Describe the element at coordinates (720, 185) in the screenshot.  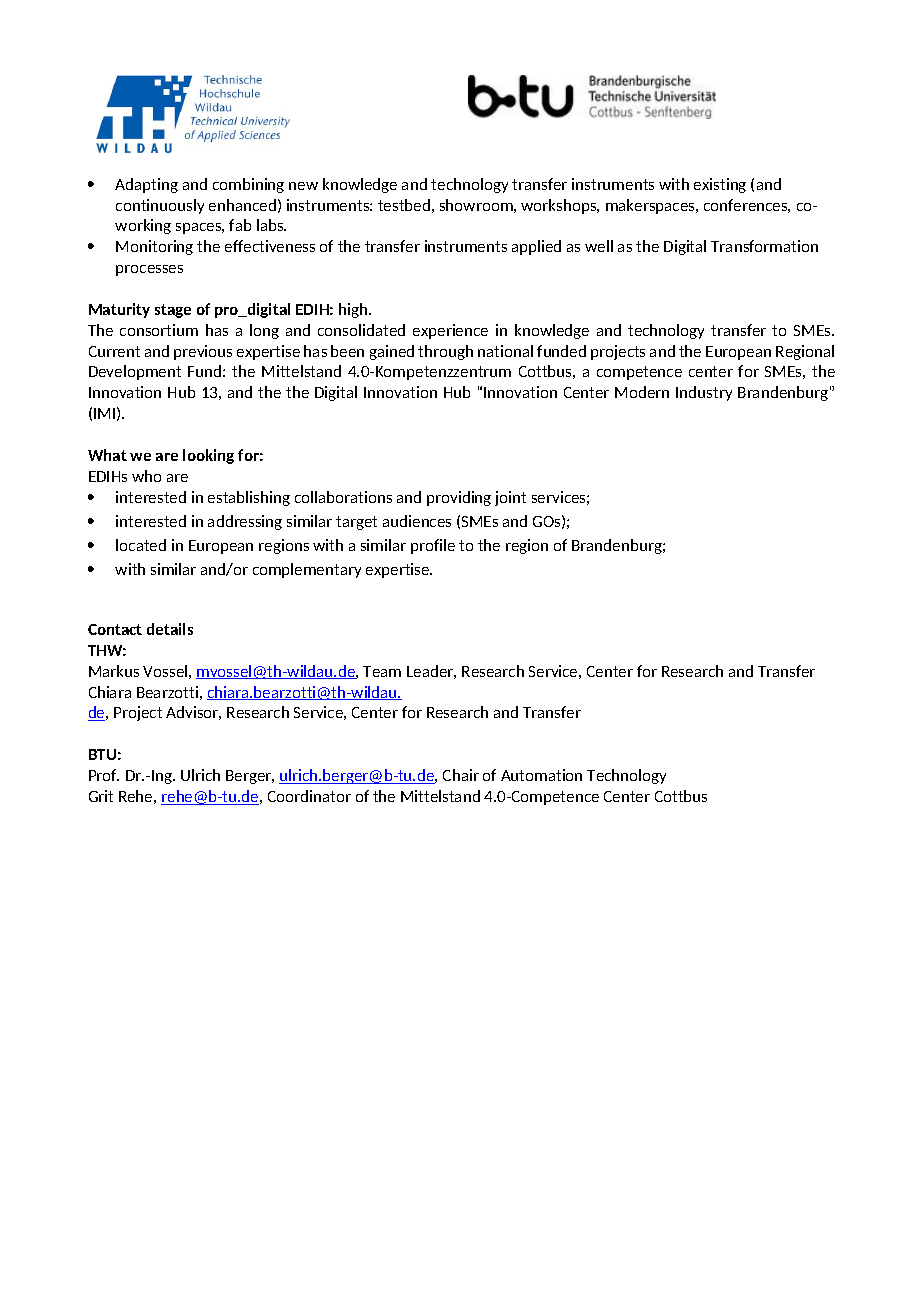
I see `existing` at that location.
